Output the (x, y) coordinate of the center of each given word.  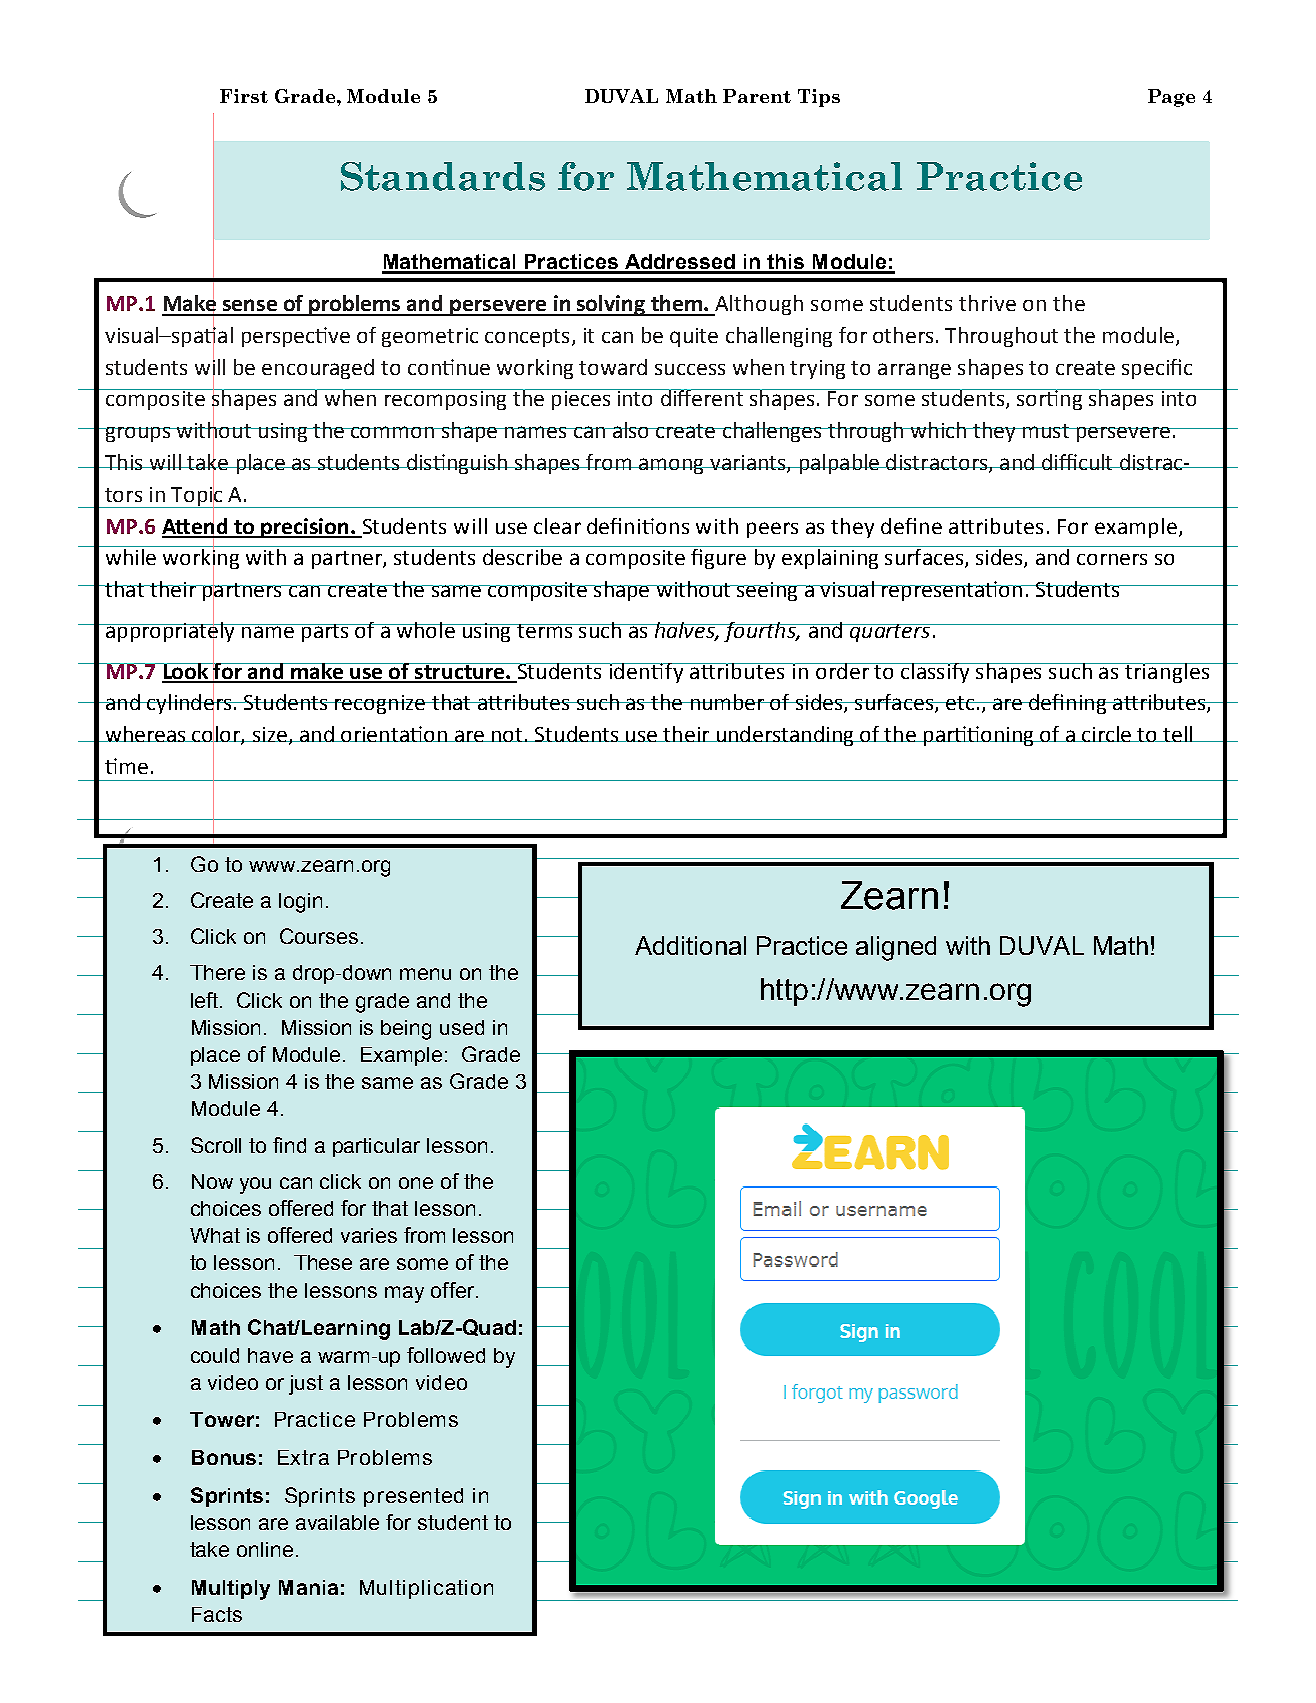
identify (647, 673)
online (265, 1549)
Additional (690, 945)
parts (325, 633)
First (244, 96)
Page (1171, 98)
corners (1112, 559)
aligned (896, 948)
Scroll (216, 1145)
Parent (757, 96)
